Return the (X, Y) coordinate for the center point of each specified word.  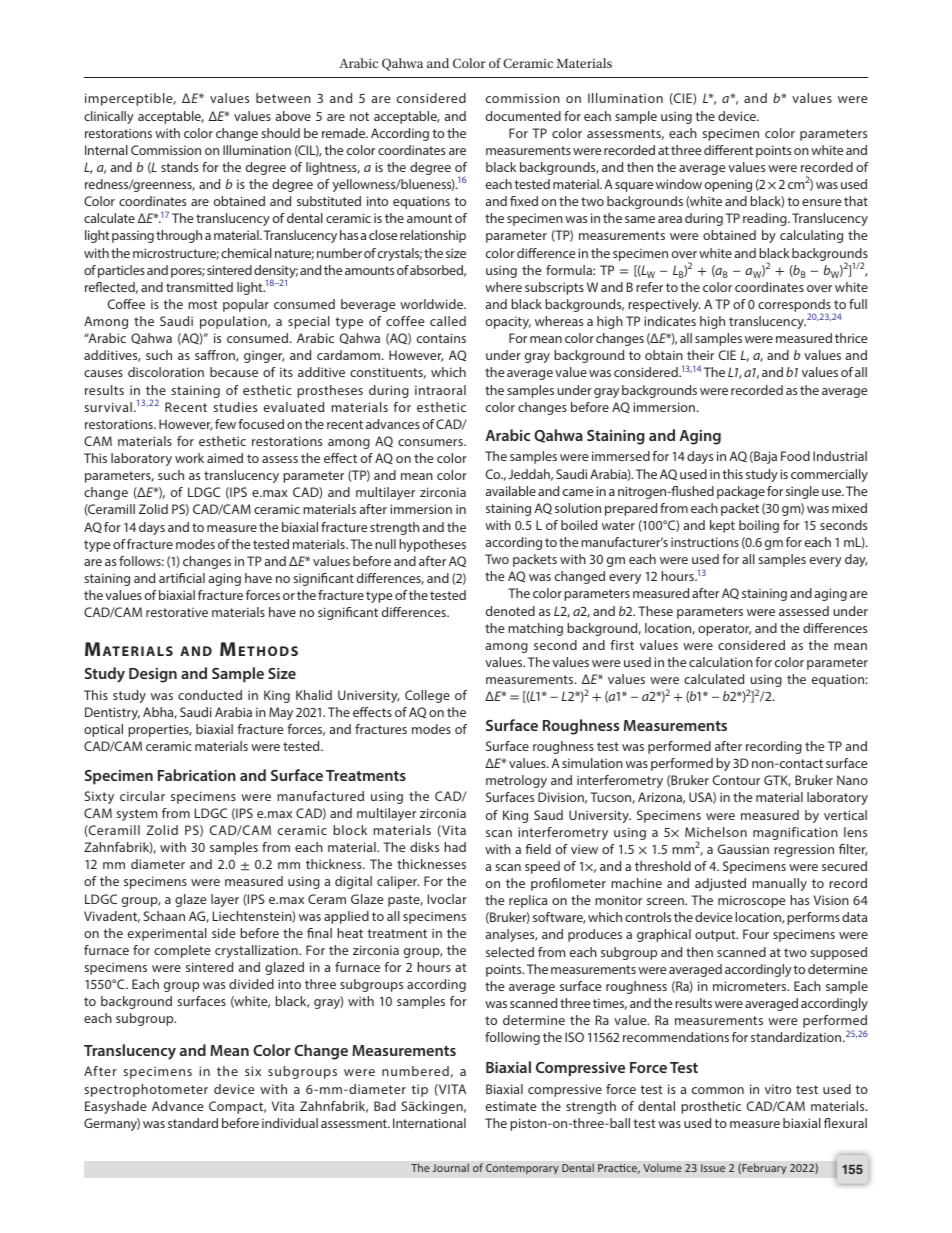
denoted (510, 611)
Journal (451, 1167)
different (728, 150)
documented (523, 116)
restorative (177, 612)
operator (724, 630)
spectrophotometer (146, 1090)
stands (179, 167)
